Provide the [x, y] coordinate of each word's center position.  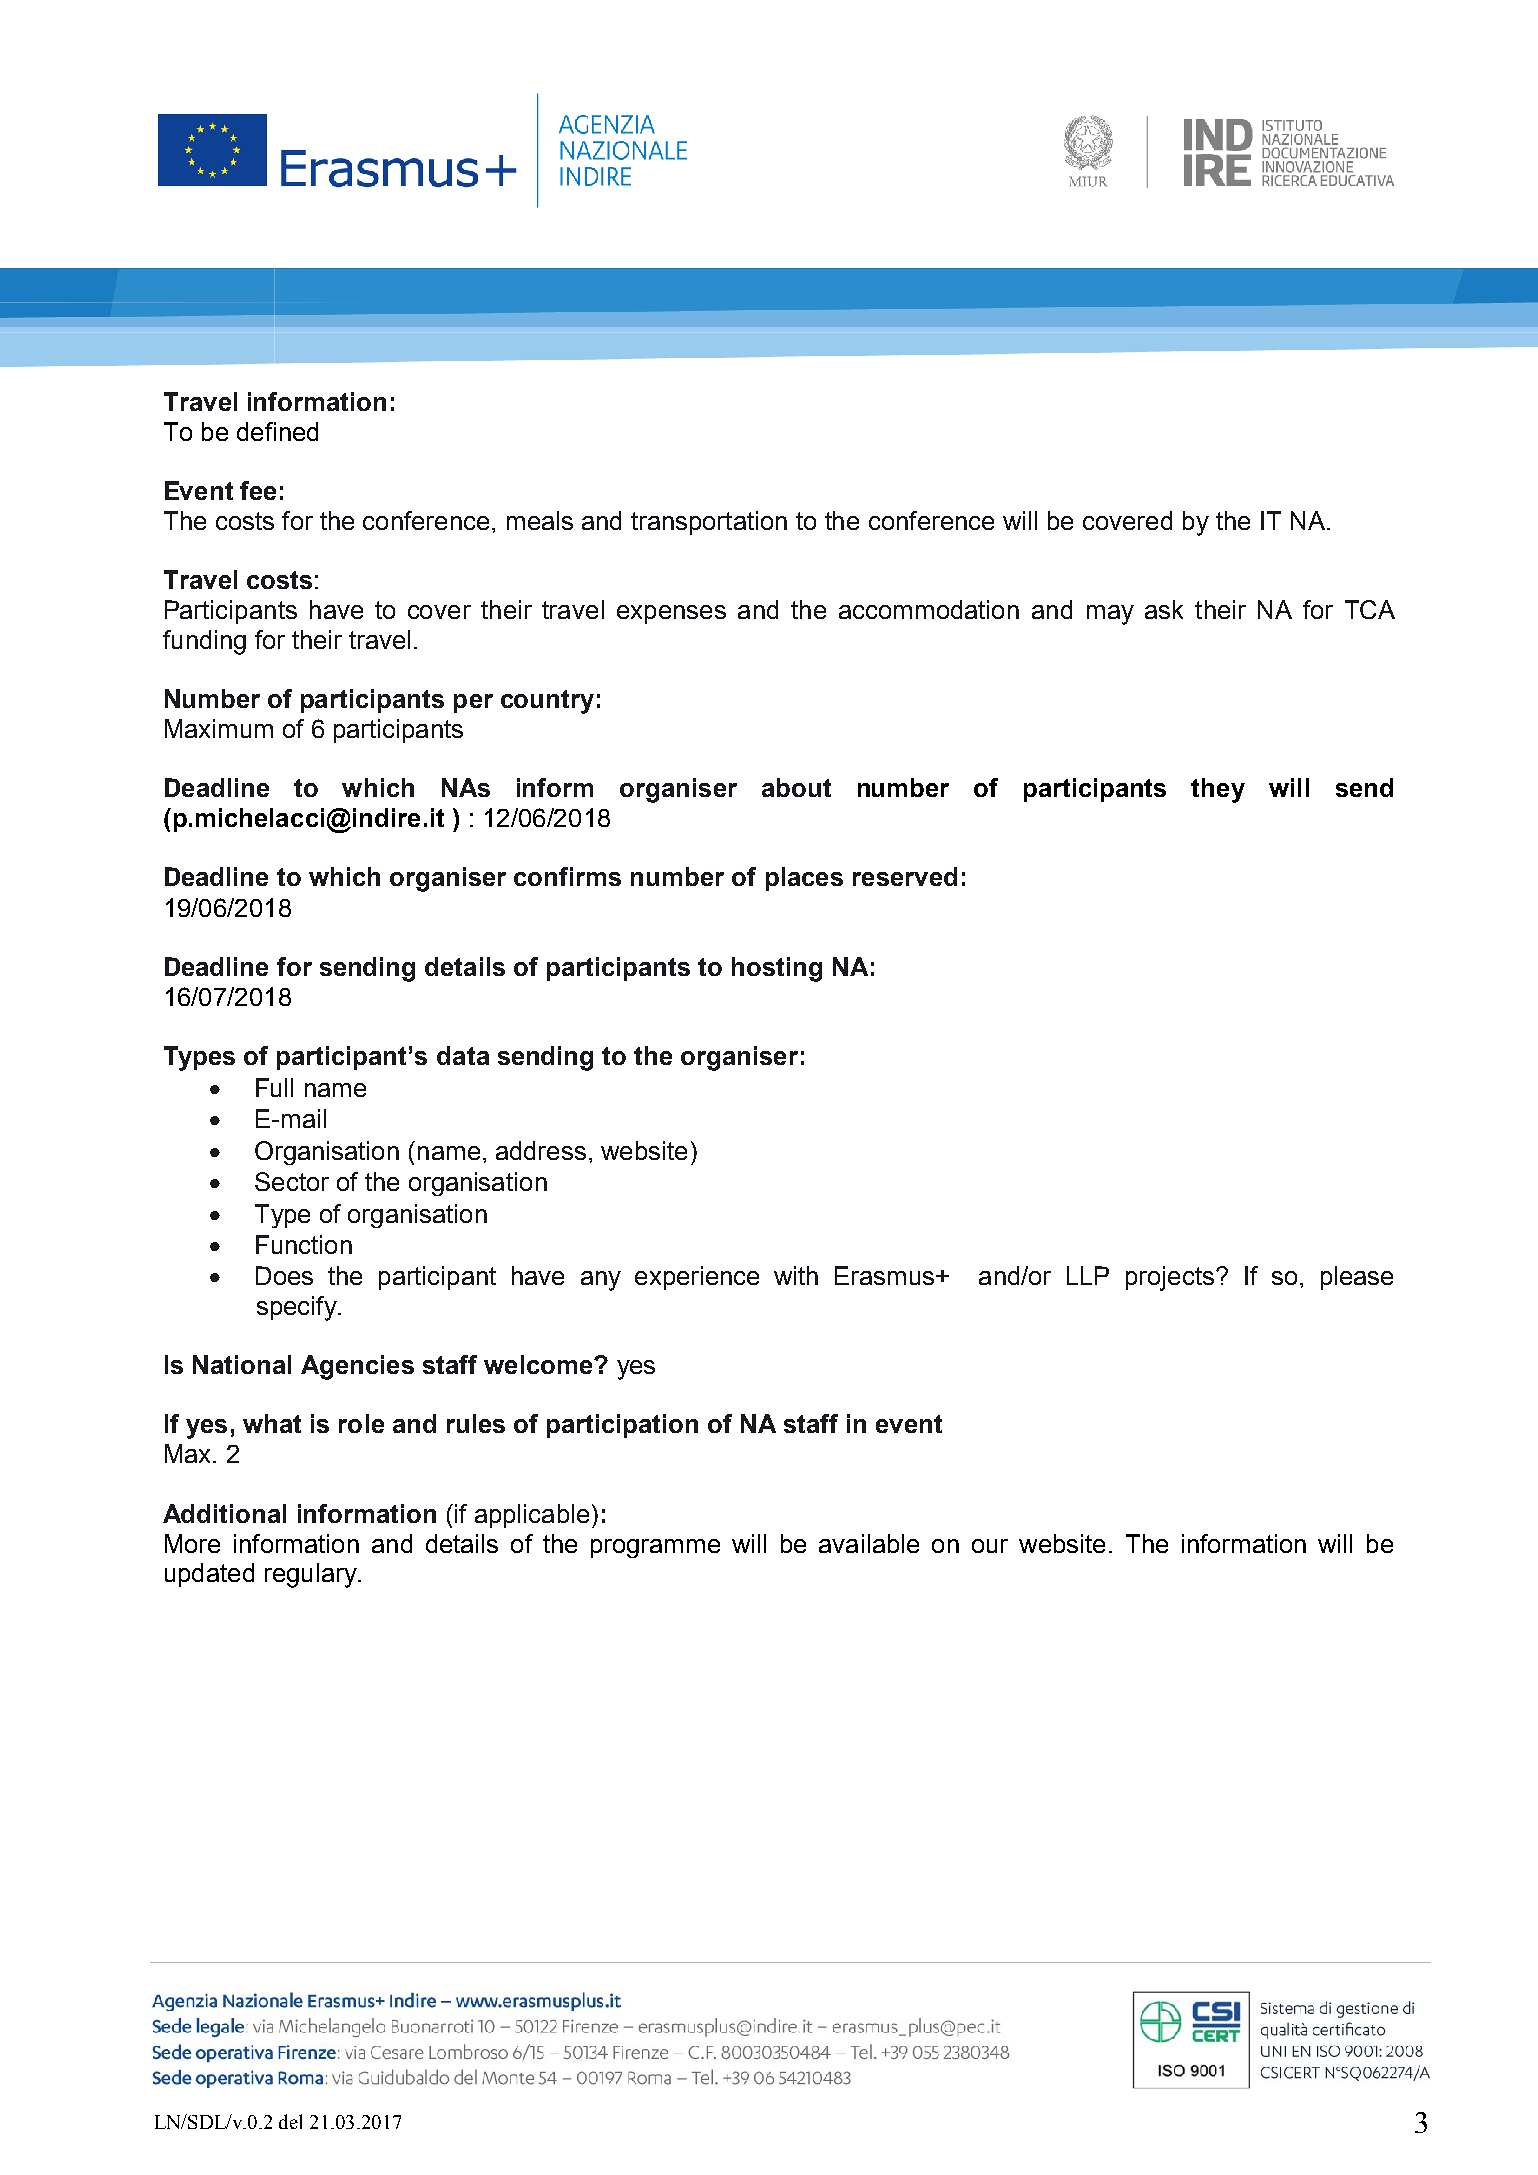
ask [1164, 609]
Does [284, 1275]
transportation [709, 523]
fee [258, 490]
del [290, 2121]
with [796, 1275]
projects [1170, 1278]
